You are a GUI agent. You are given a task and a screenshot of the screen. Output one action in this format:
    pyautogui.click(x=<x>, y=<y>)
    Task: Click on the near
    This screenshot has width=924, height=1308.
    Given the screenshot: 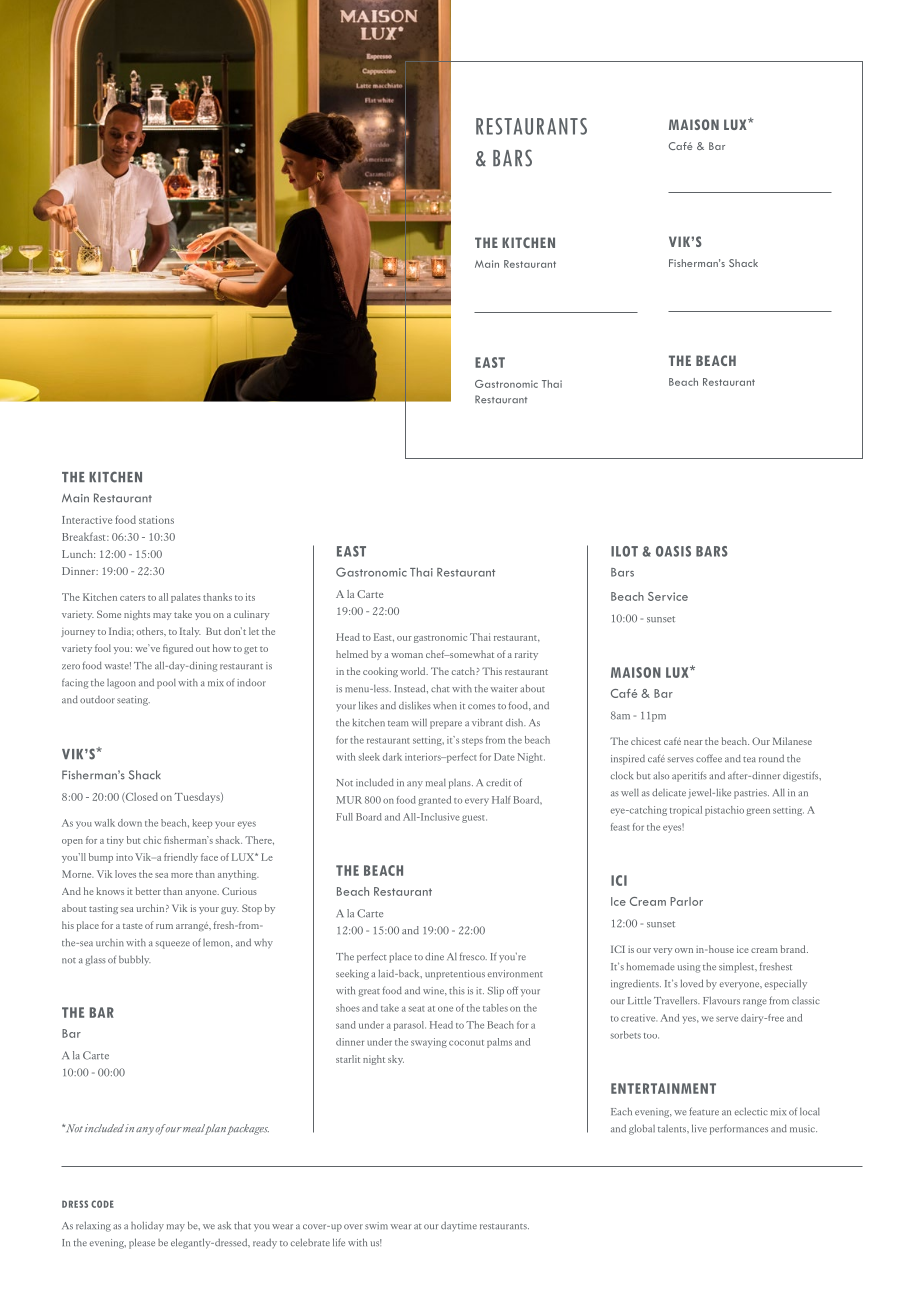 What is the action you would take?
    pyautogui.click(x=693, y=742)
